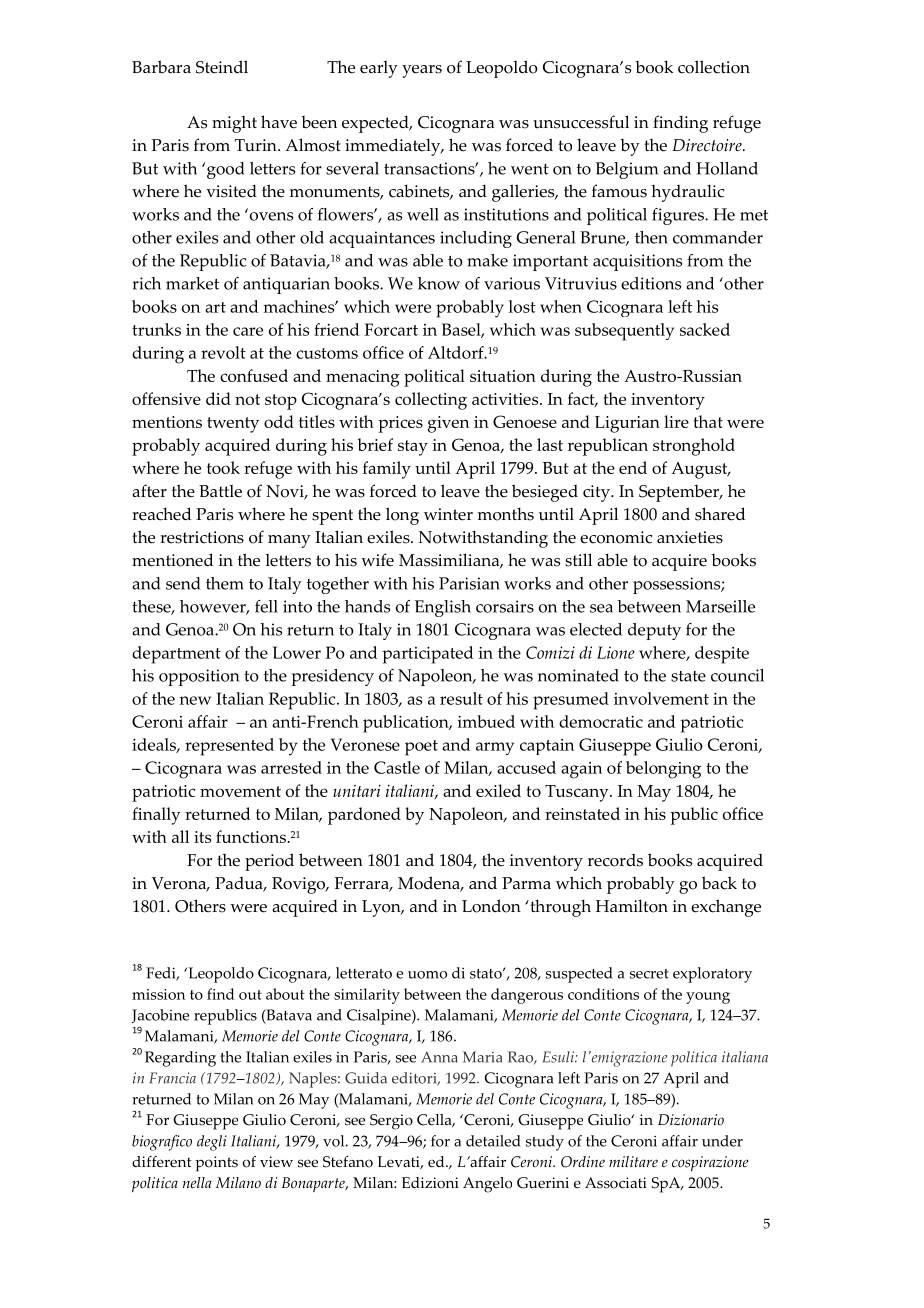 The height and width of the image is (1308, 924). What do you see at coordinates (240, 791) in the image?
I see `movement` at bounding box center [240, 791].
